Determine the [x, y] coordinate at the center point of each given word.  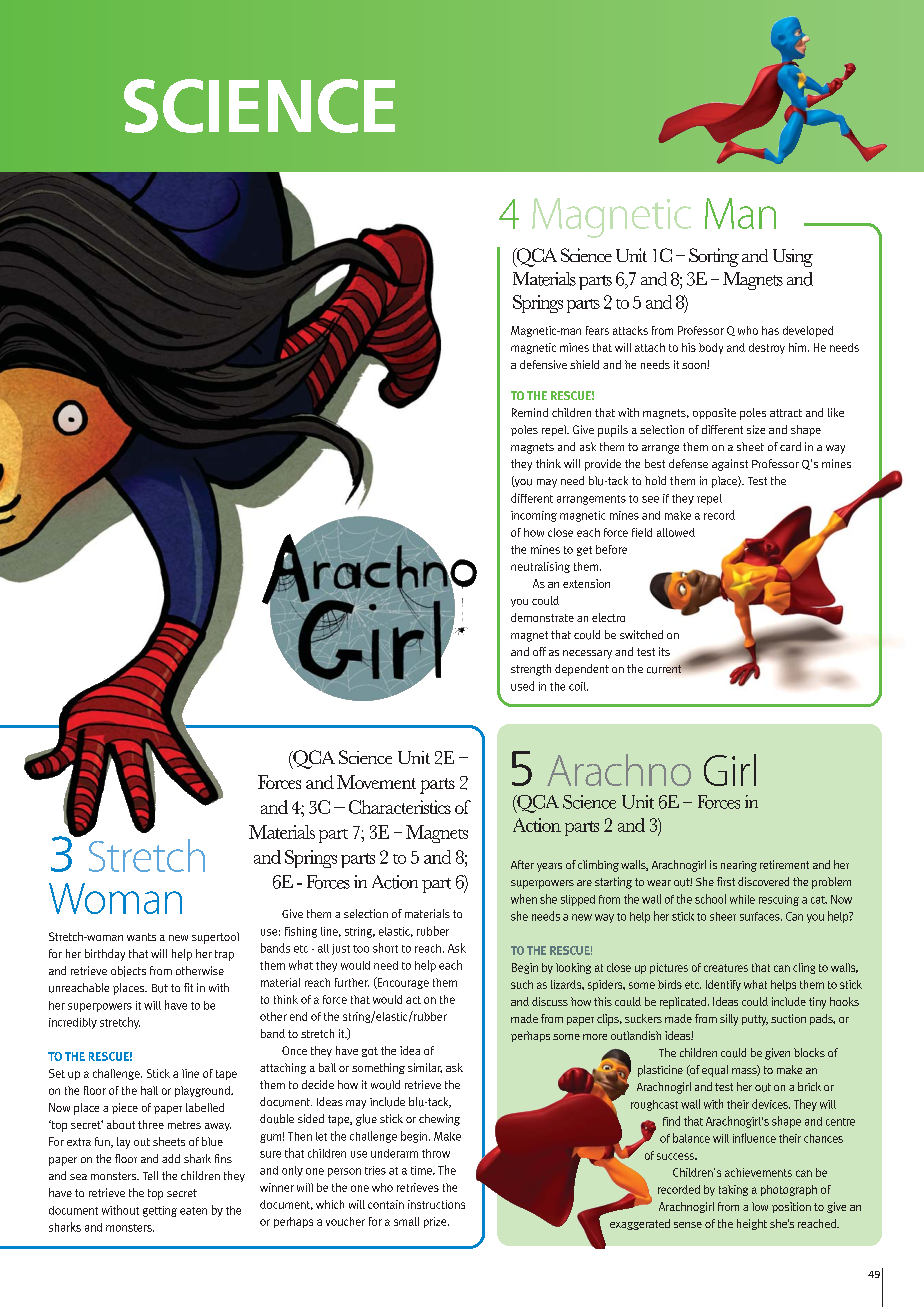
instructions [436, 1204]
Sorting [714, 257]
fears [597, 330]
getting [160, 1211]
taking [733, 1190]
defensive [543, 364]
